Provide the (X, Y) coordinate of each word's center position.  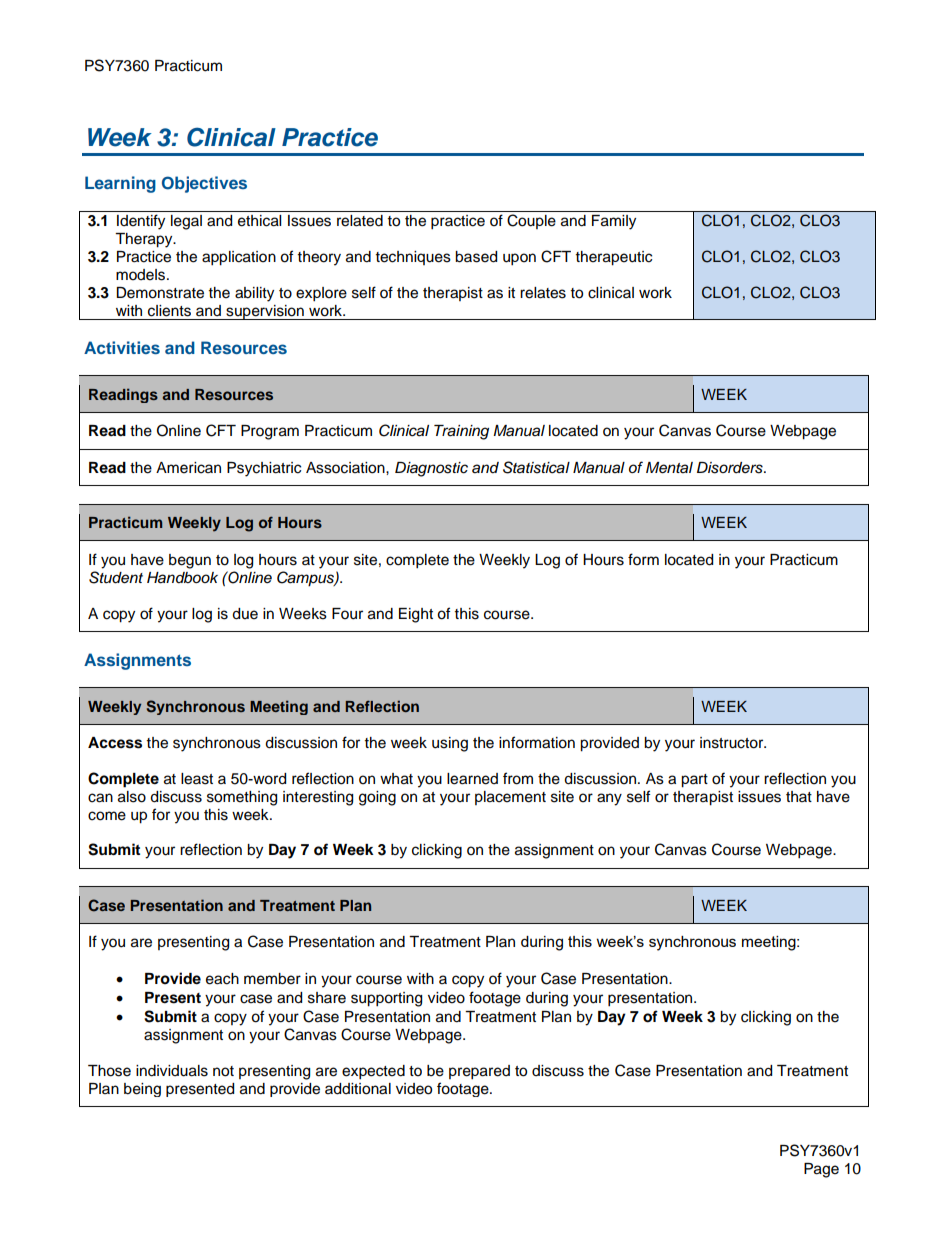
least (197, 779)
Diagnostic (431, 469)
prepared (479, 1072)
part (694, 781)
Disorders (731, 468)
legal (186, 222)
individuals (172, 1071)
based (476, 257)
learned (472, 779)
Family (614, 222)
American (188, 468)
